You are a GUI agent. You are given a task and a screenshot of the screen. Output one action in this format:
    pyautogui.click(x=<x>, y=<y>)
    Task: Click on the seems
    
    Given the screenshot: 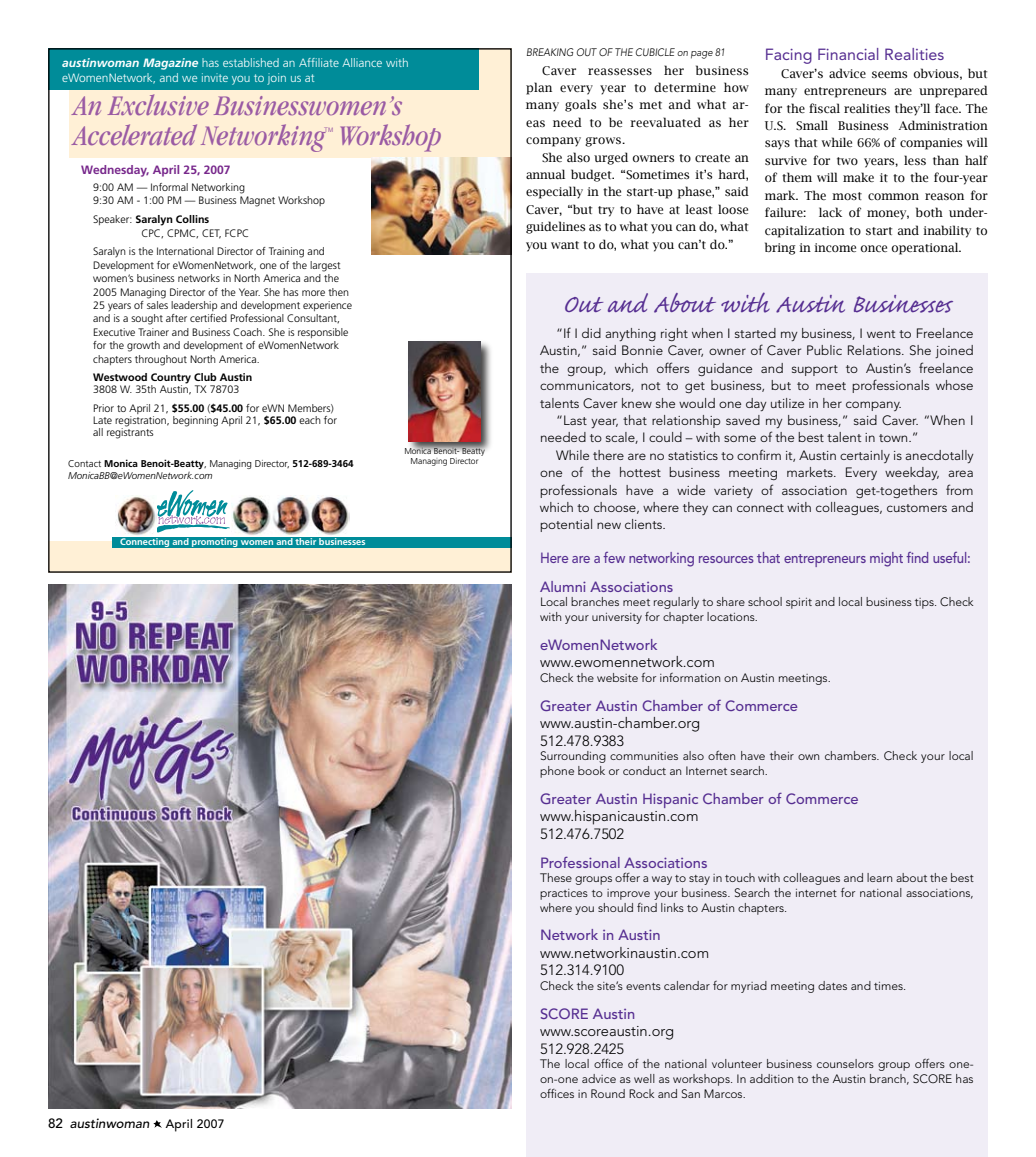 What is the action you would take?
    pyautogui.click(x=889, y=74)
